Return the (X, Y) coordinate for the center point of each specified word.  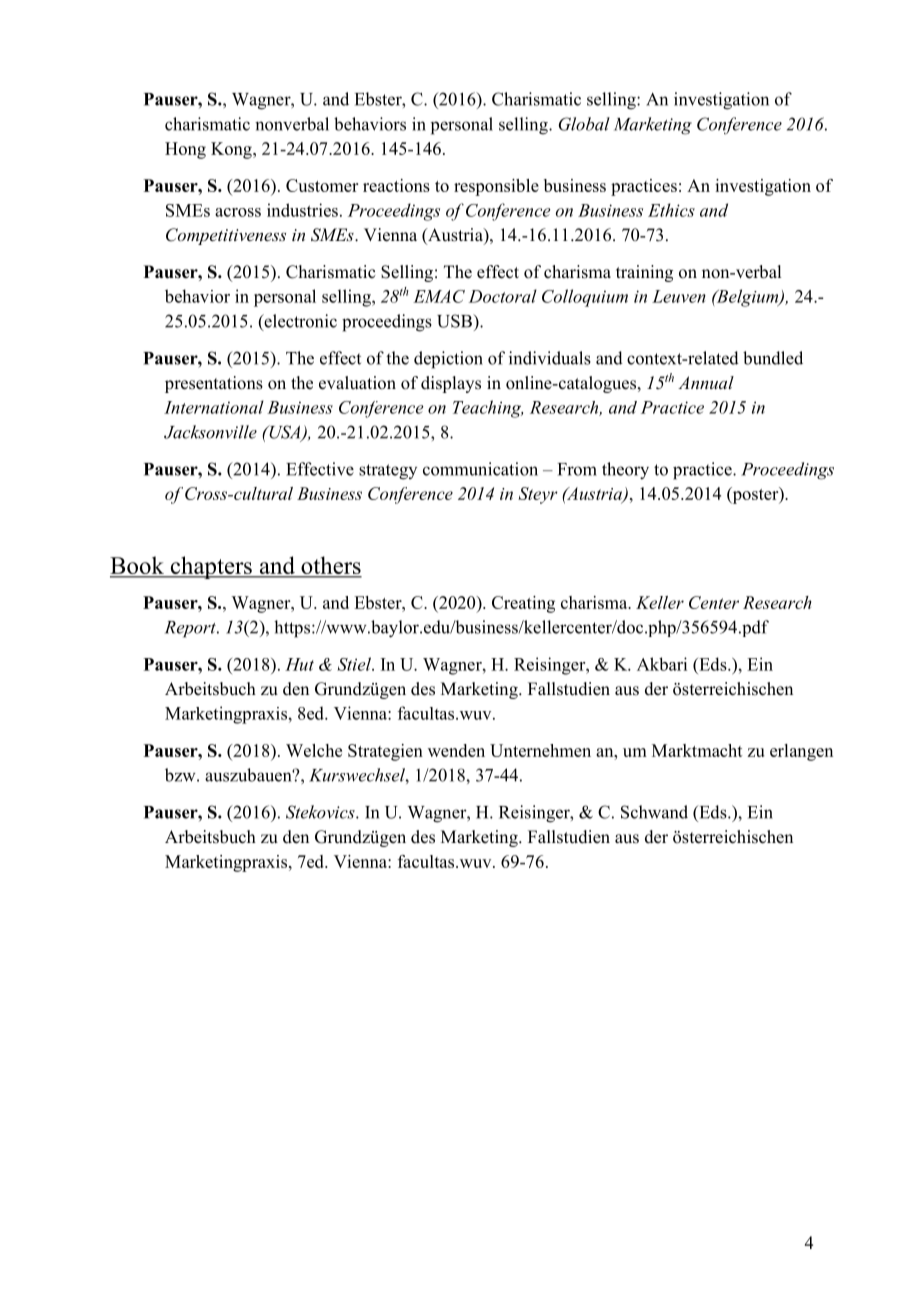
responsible (496, 187)
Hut (299, 664)
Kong (232, 150)
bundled (773, 358)
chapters (211, 567)
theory (625, 471)
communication (480, 469)
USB (455, 321)
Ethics (671, 210)
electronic (299, 322)
